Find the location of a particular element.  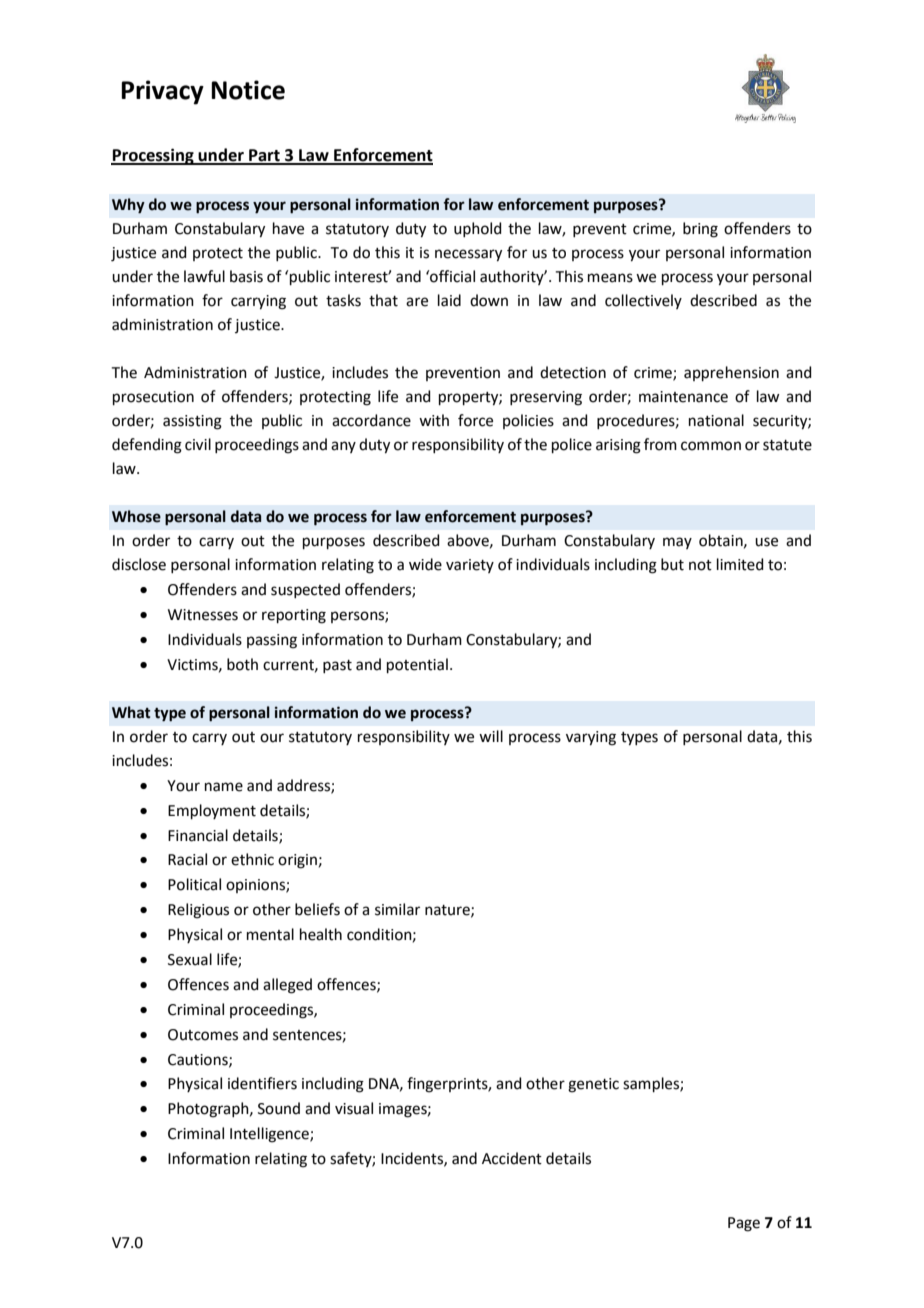

Notice is located at coordinates (248, 90).
